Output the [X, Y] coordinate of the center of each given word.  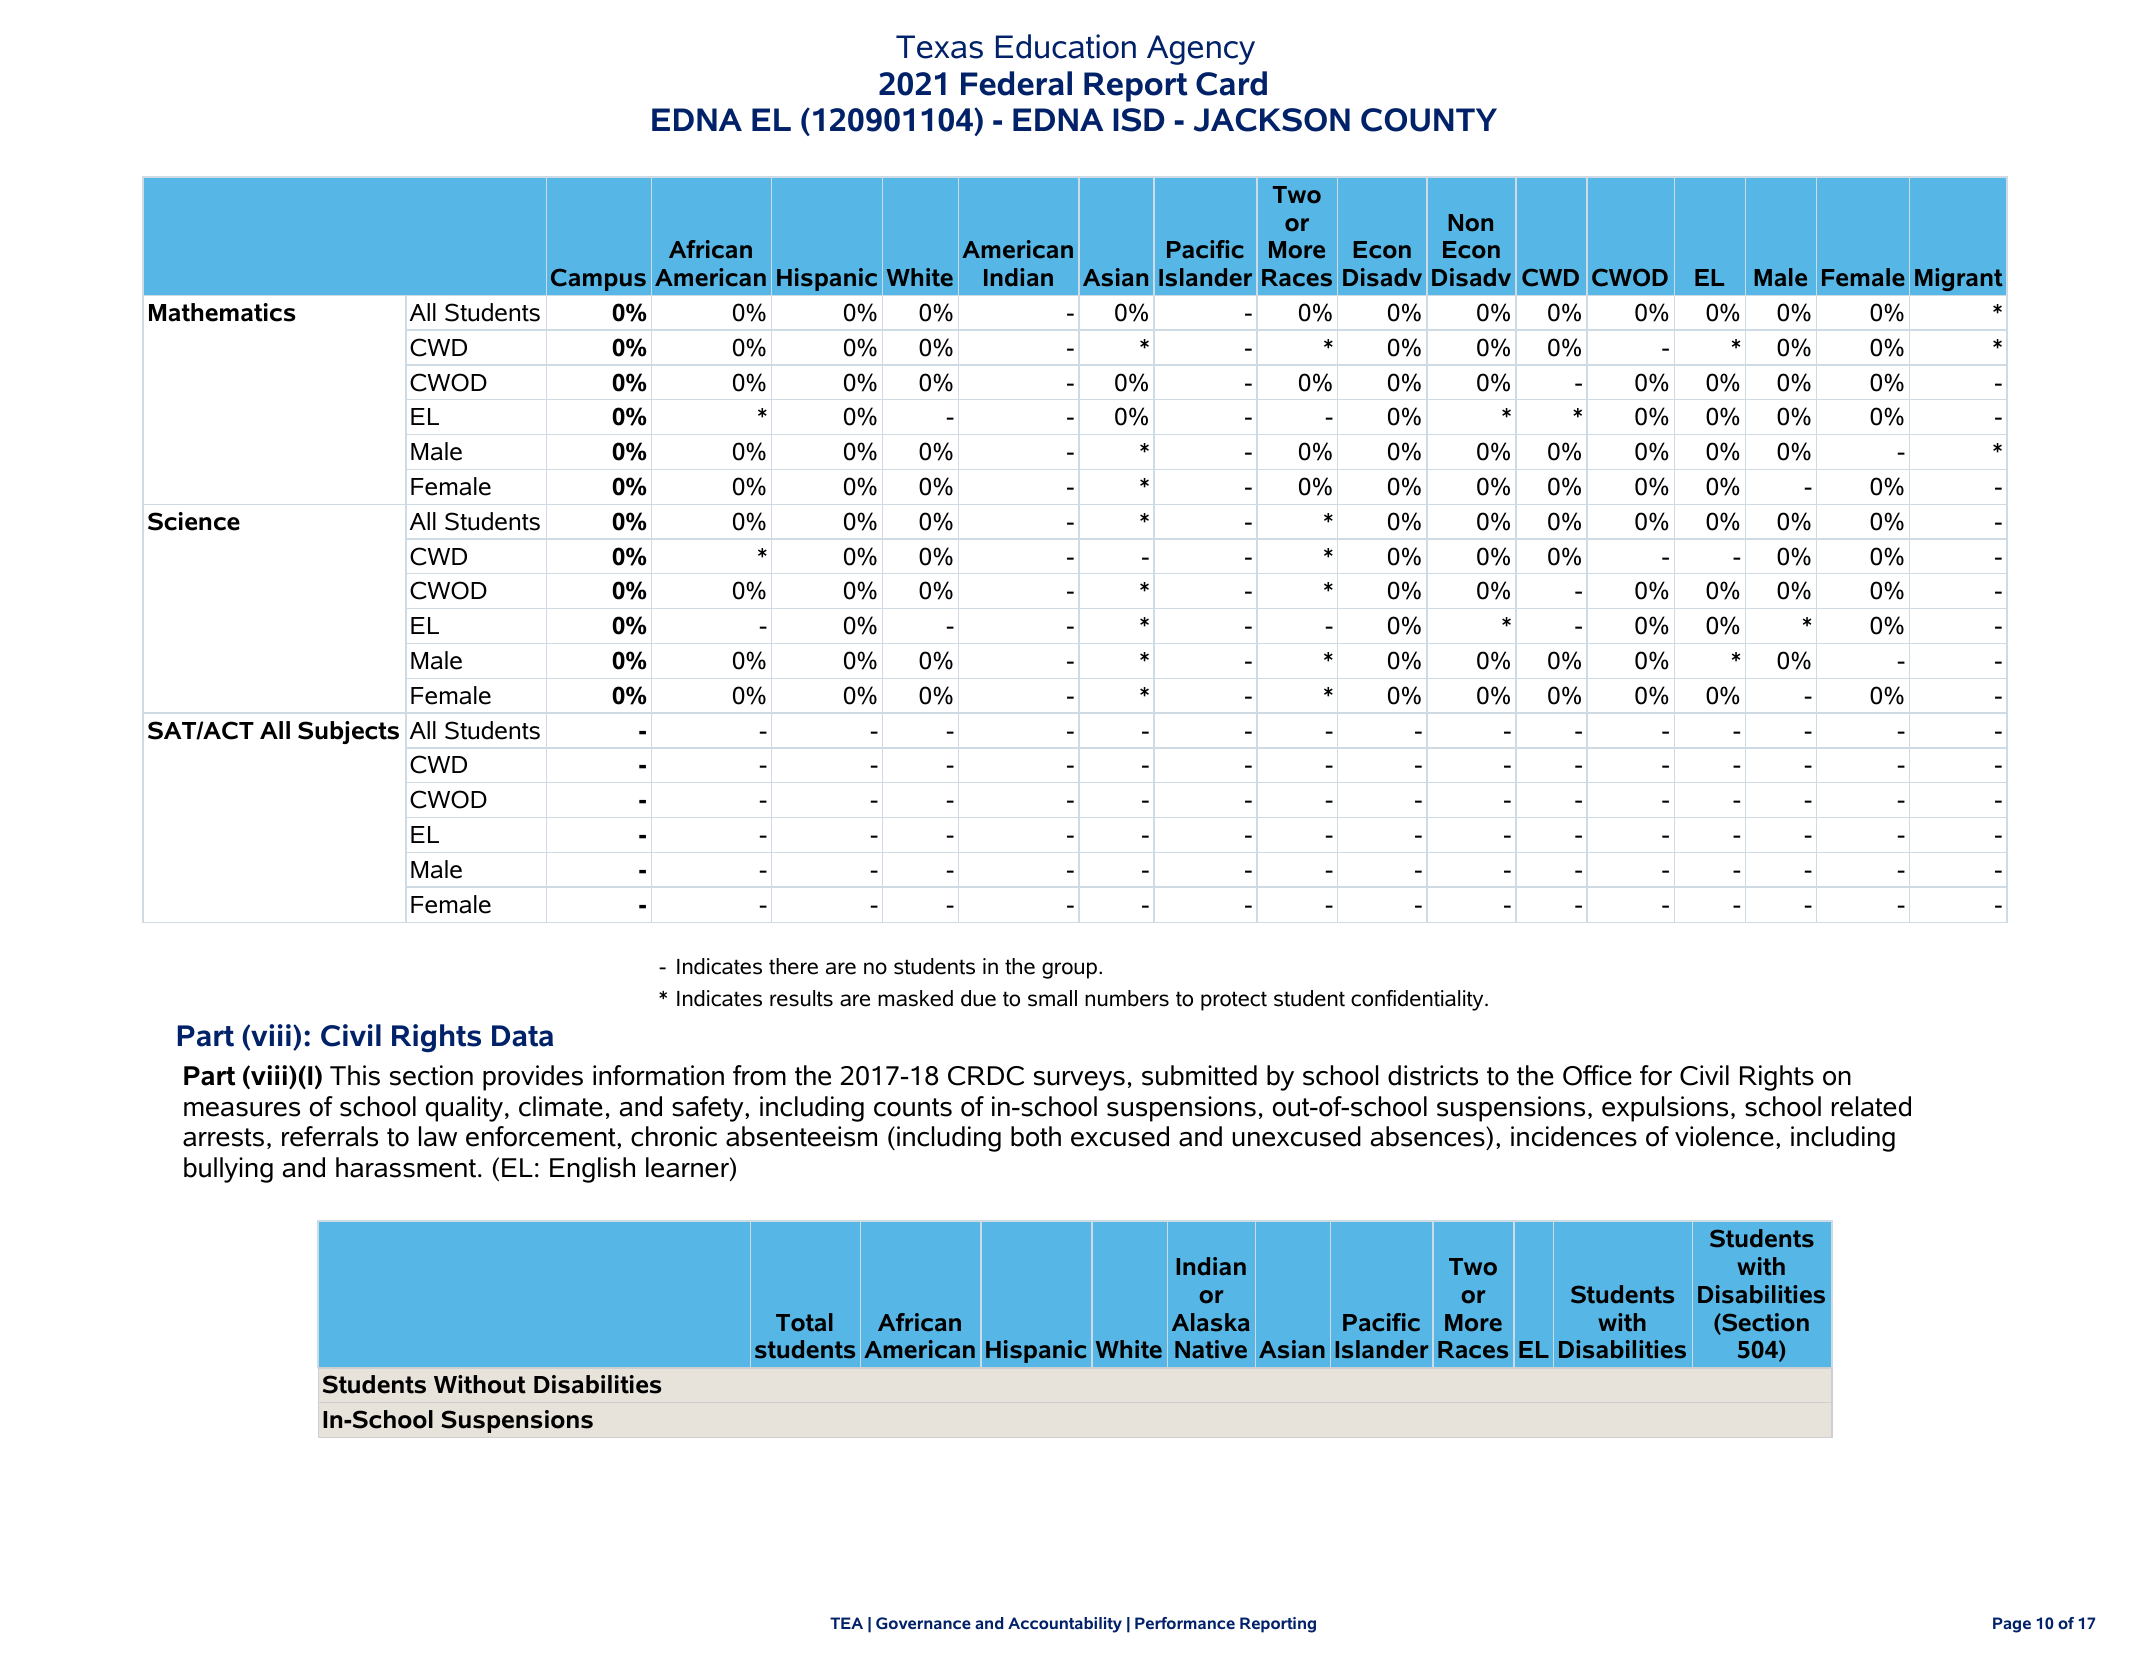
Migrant [1959, 279]
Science [194, 521]
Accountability [1065, 1625]
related [1871, 1106]
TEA [846, 1623]
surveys [1079, 1081]
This [355, 1075]
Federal [1016, 83]
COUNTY [1429, 120]
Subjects [348, 732]
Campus [598, 279]
